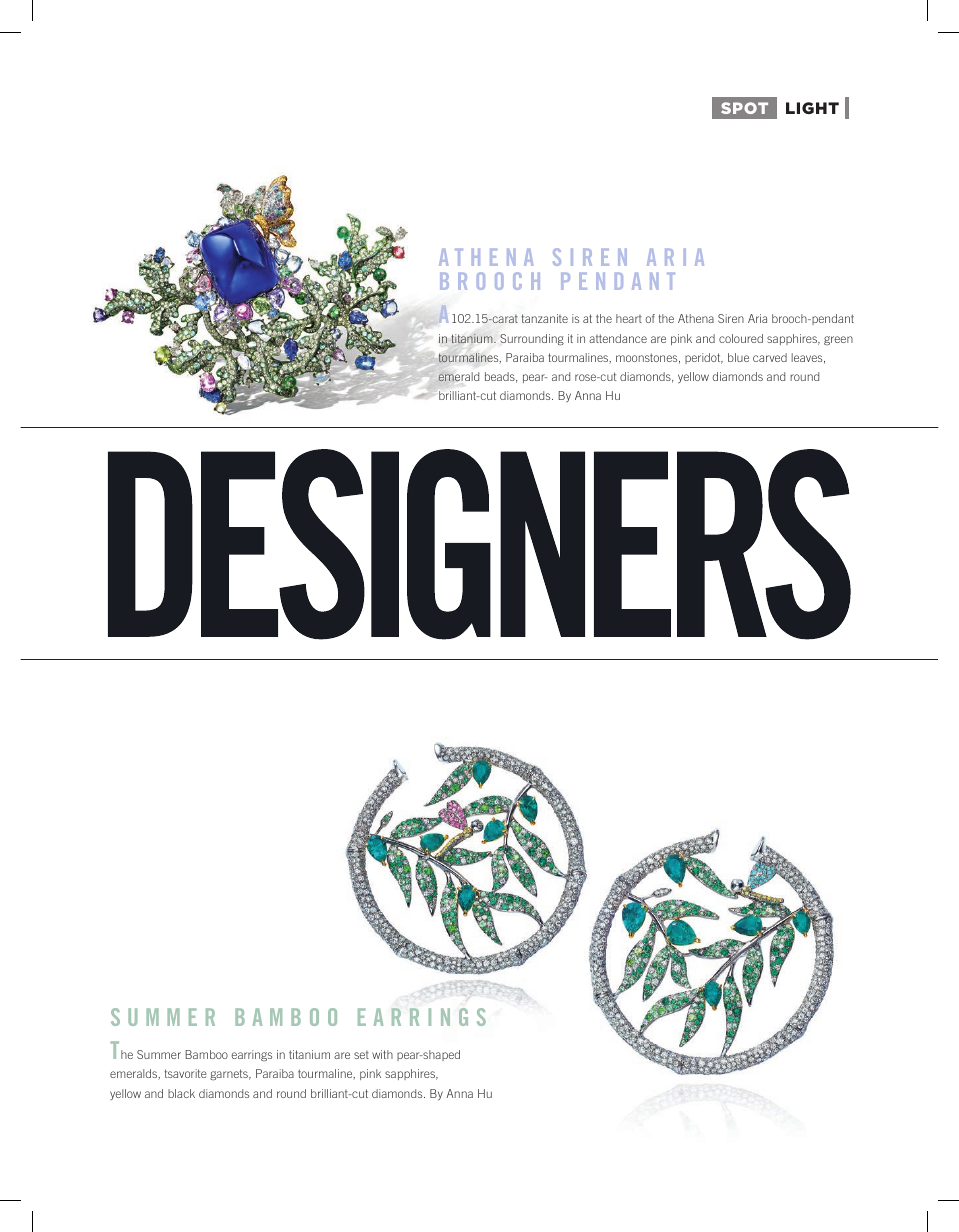 This screenshot has height=1232, width=959. Describe the element at coordinates (744, 108) in the screenshot. I see `SPOT` at that location.
